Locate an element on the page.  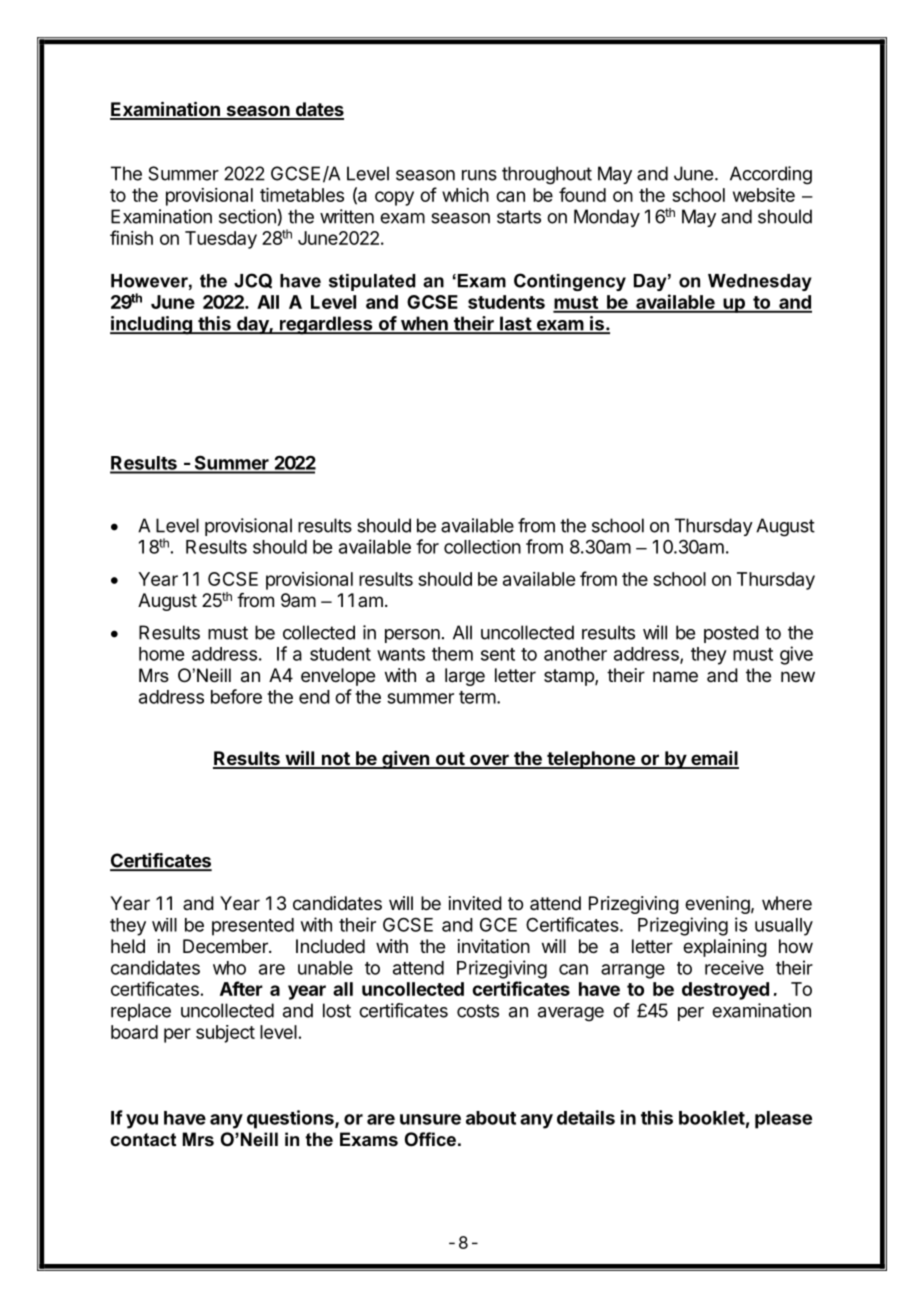
you is located at coordinates (142, 1121).
